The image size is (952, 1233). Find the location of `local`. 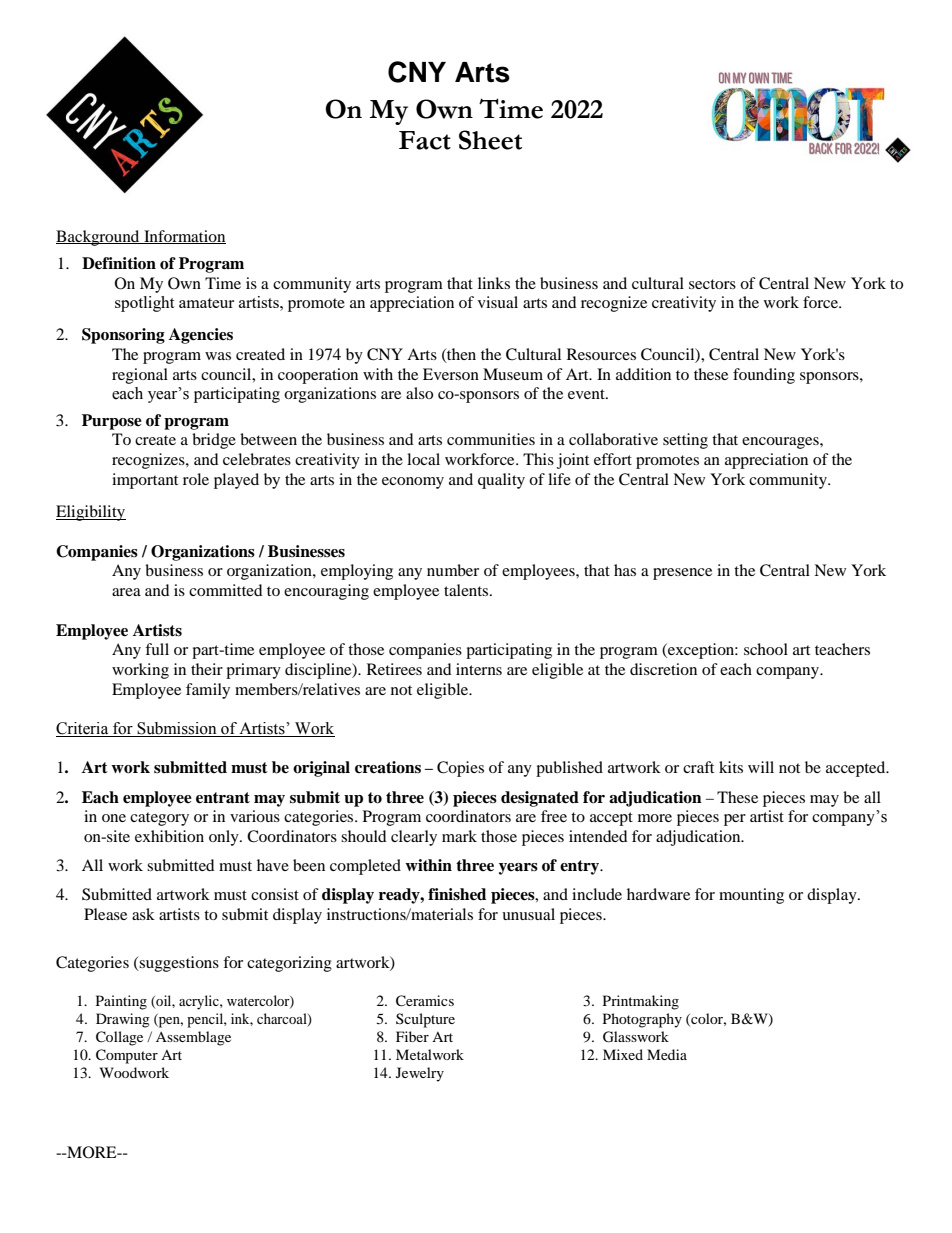

local is located at coordinates (423, 459).
